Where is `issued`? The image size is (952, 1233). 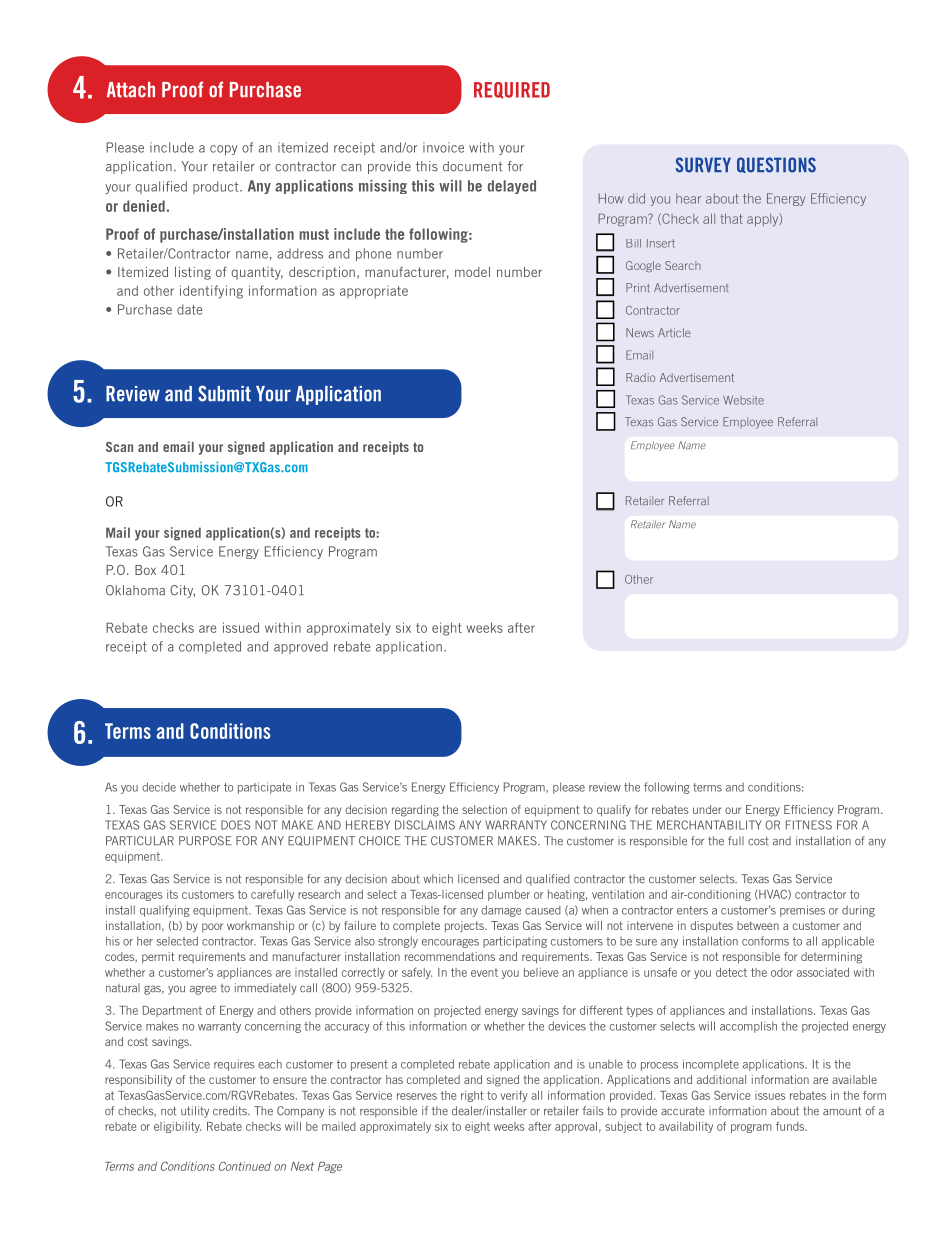 issued is located at coordinates (241, 627).
